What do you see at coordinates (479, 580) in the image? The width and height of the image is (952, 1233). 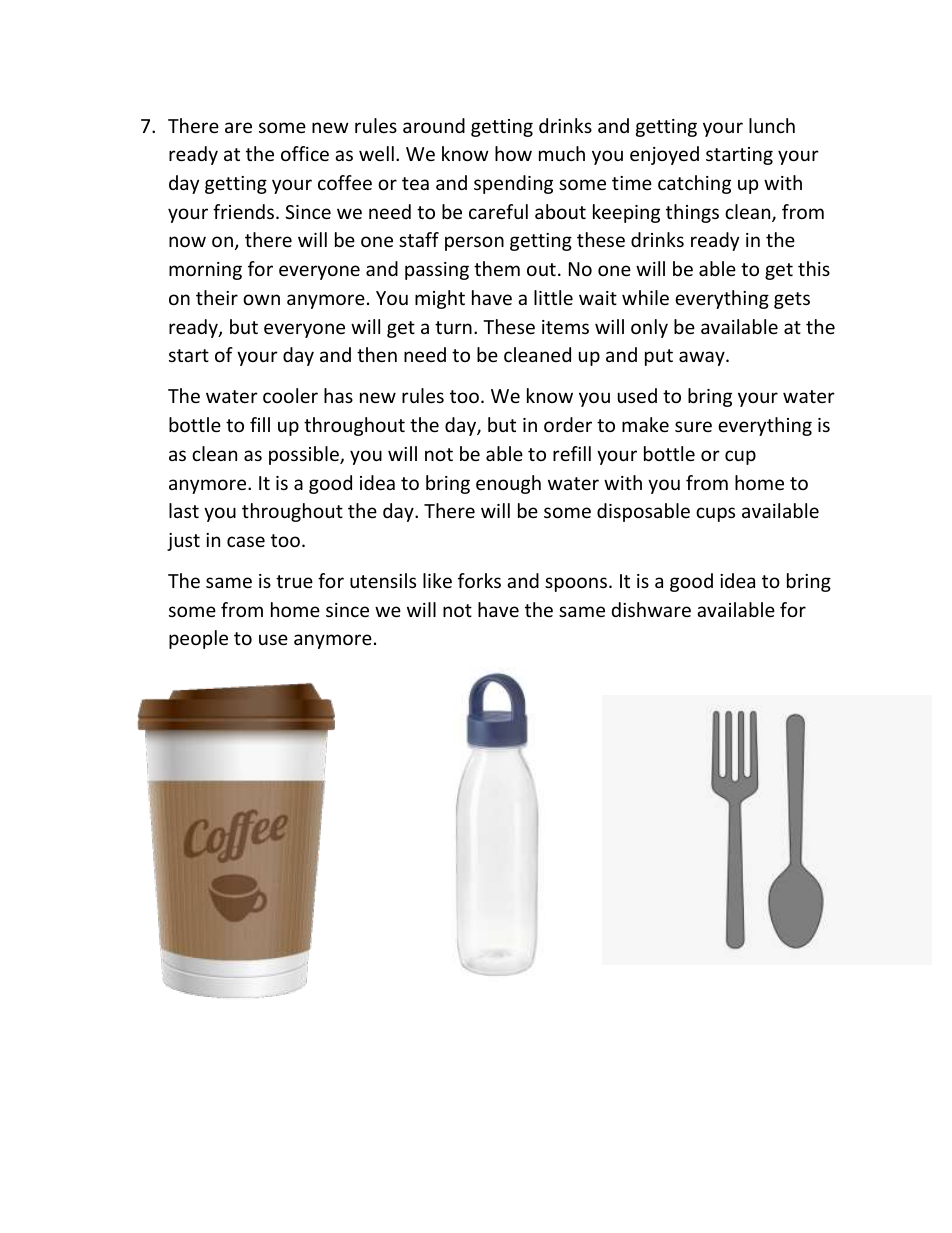 I see `forks` at bounding box center [479, 580].
